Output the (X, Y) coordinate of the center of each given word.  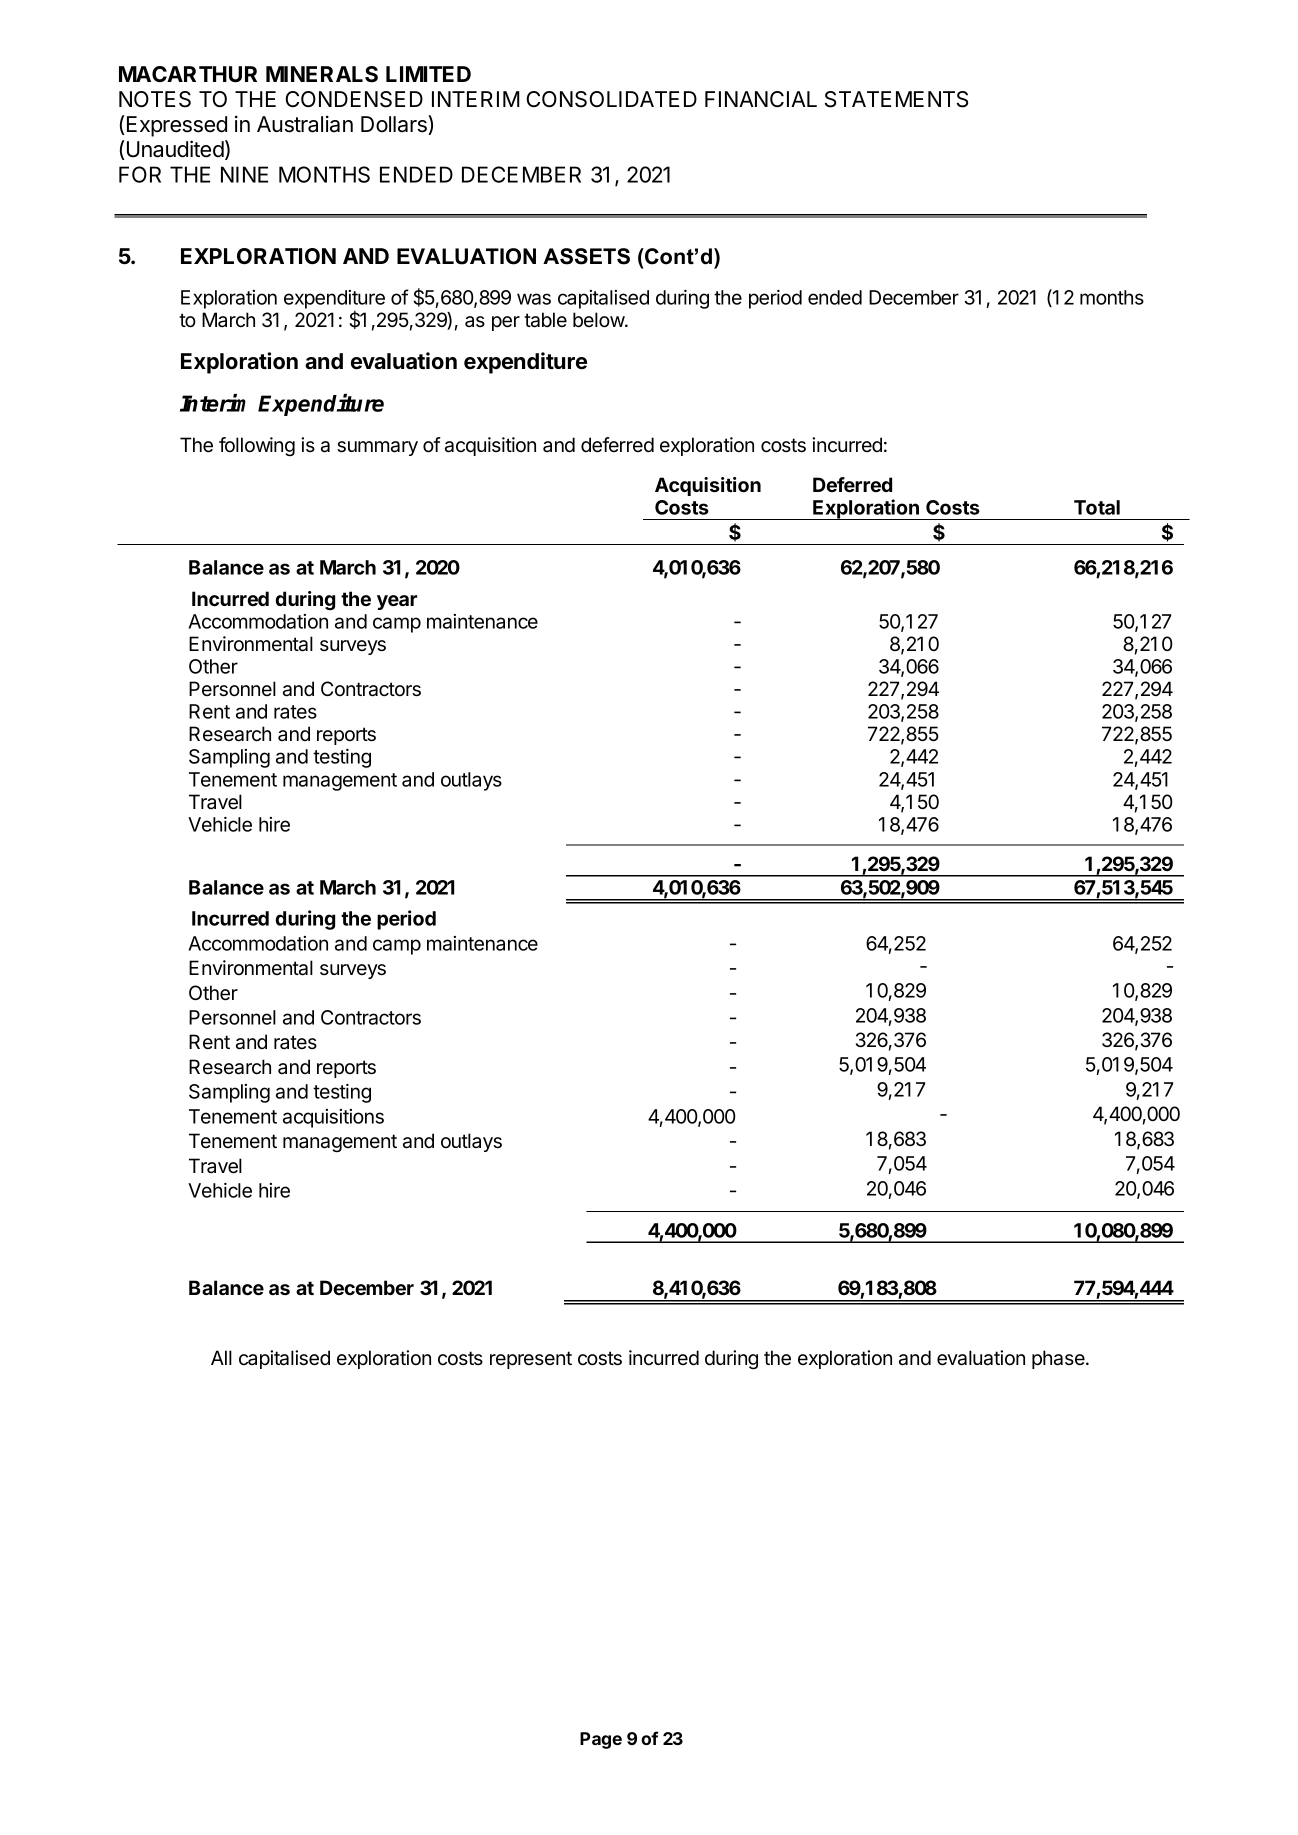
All (221, 1357)
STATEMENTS (896, 99)
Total (1097, 507)
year (397, 602)
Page (601, 1740)
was (534, 299)
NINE (244, 174)
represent (531, 1360)
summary (377, 448)
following (257, 447)
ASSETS (586, 256)
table (545, 320)
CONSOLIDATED (612, 99)
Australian (305, 124)
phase (1059, 1359)
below (599, 320)
